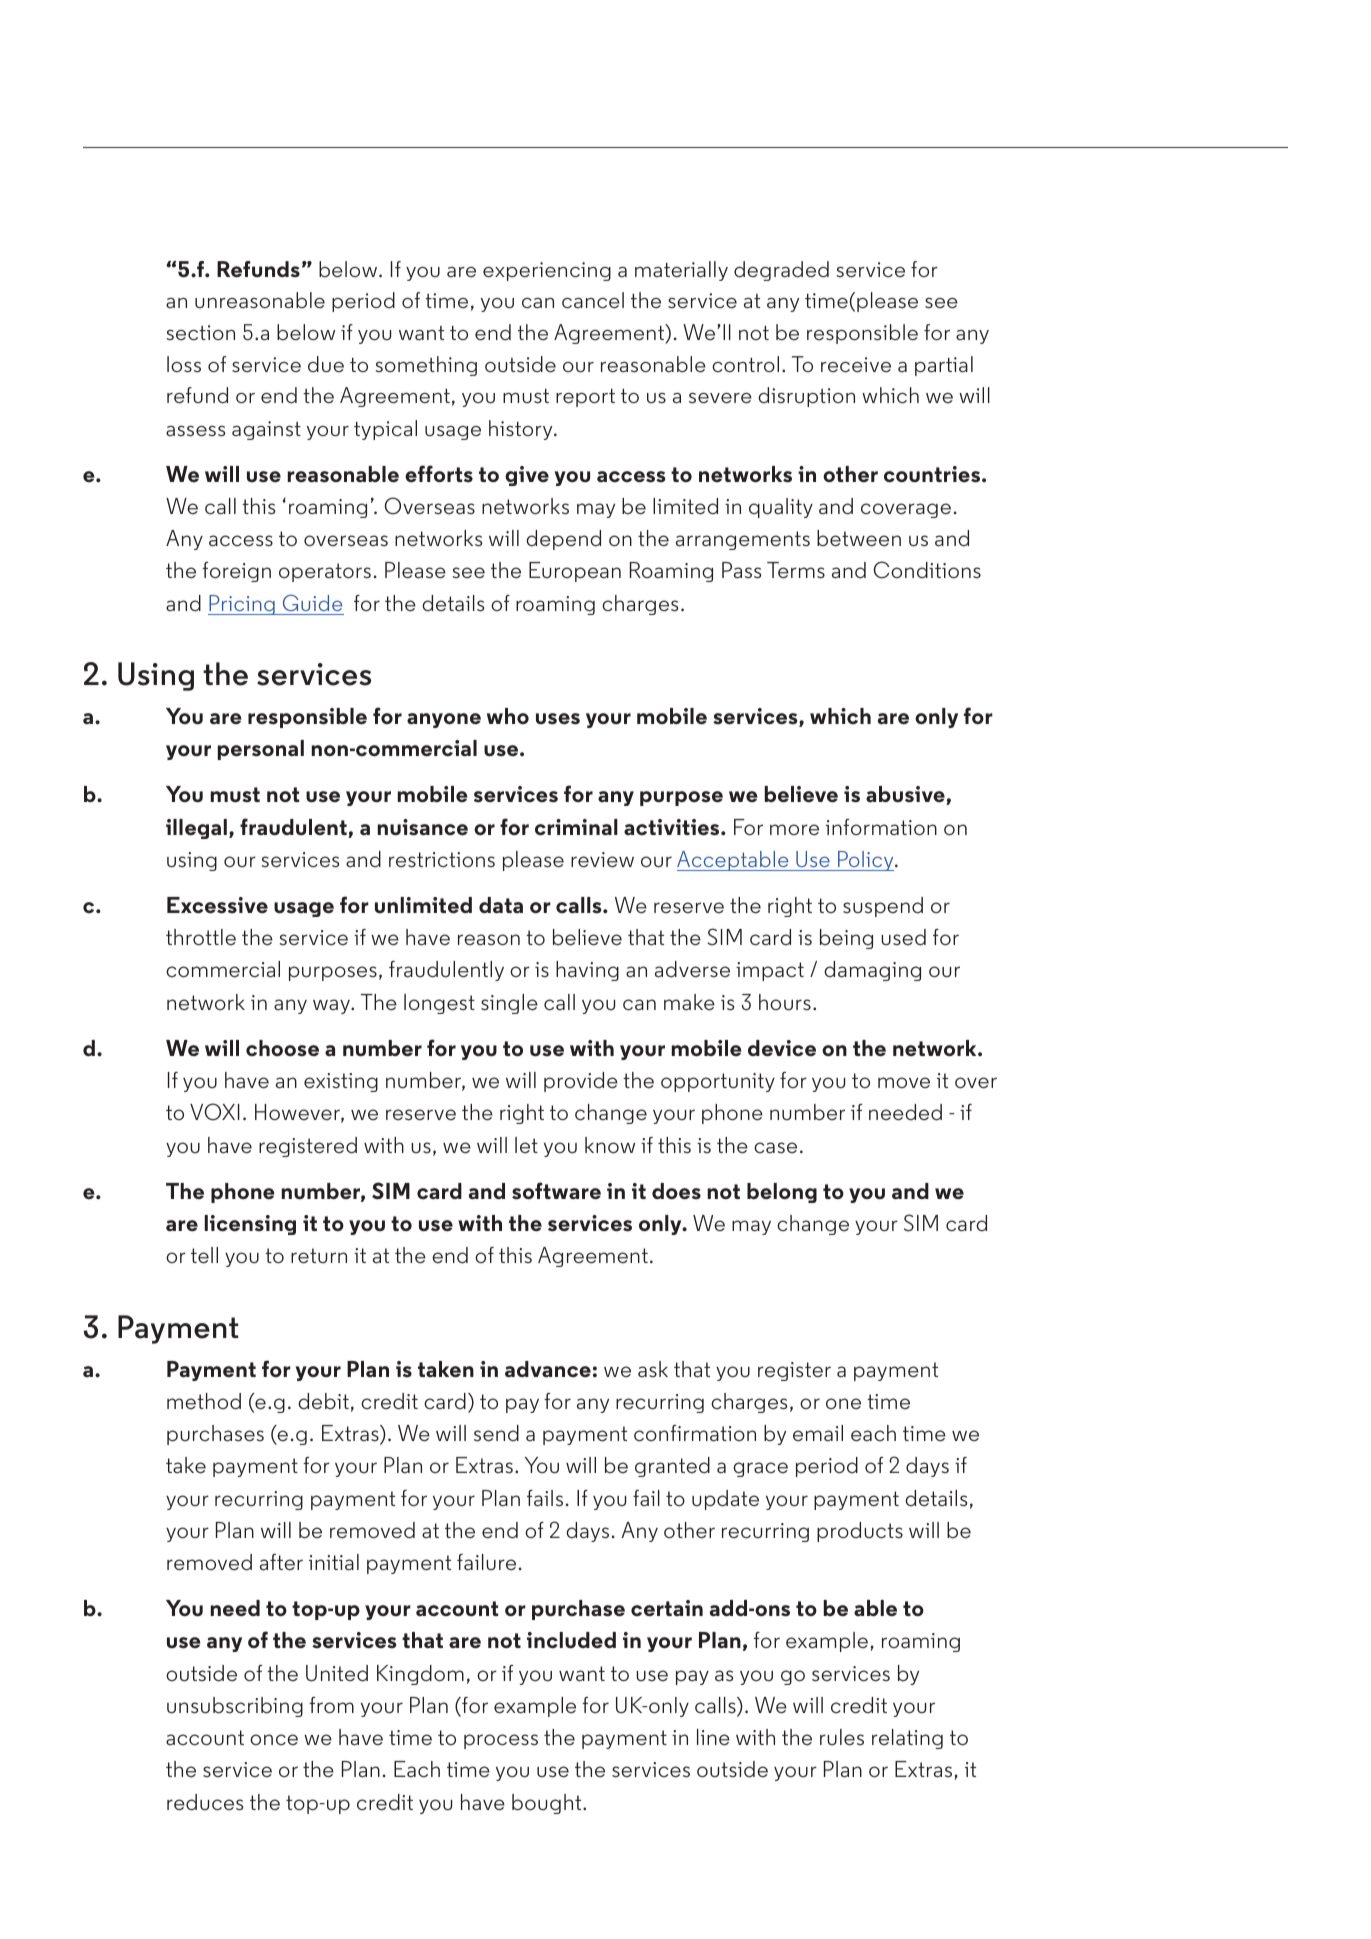  I want to click on debit, so click(323, 1401).
